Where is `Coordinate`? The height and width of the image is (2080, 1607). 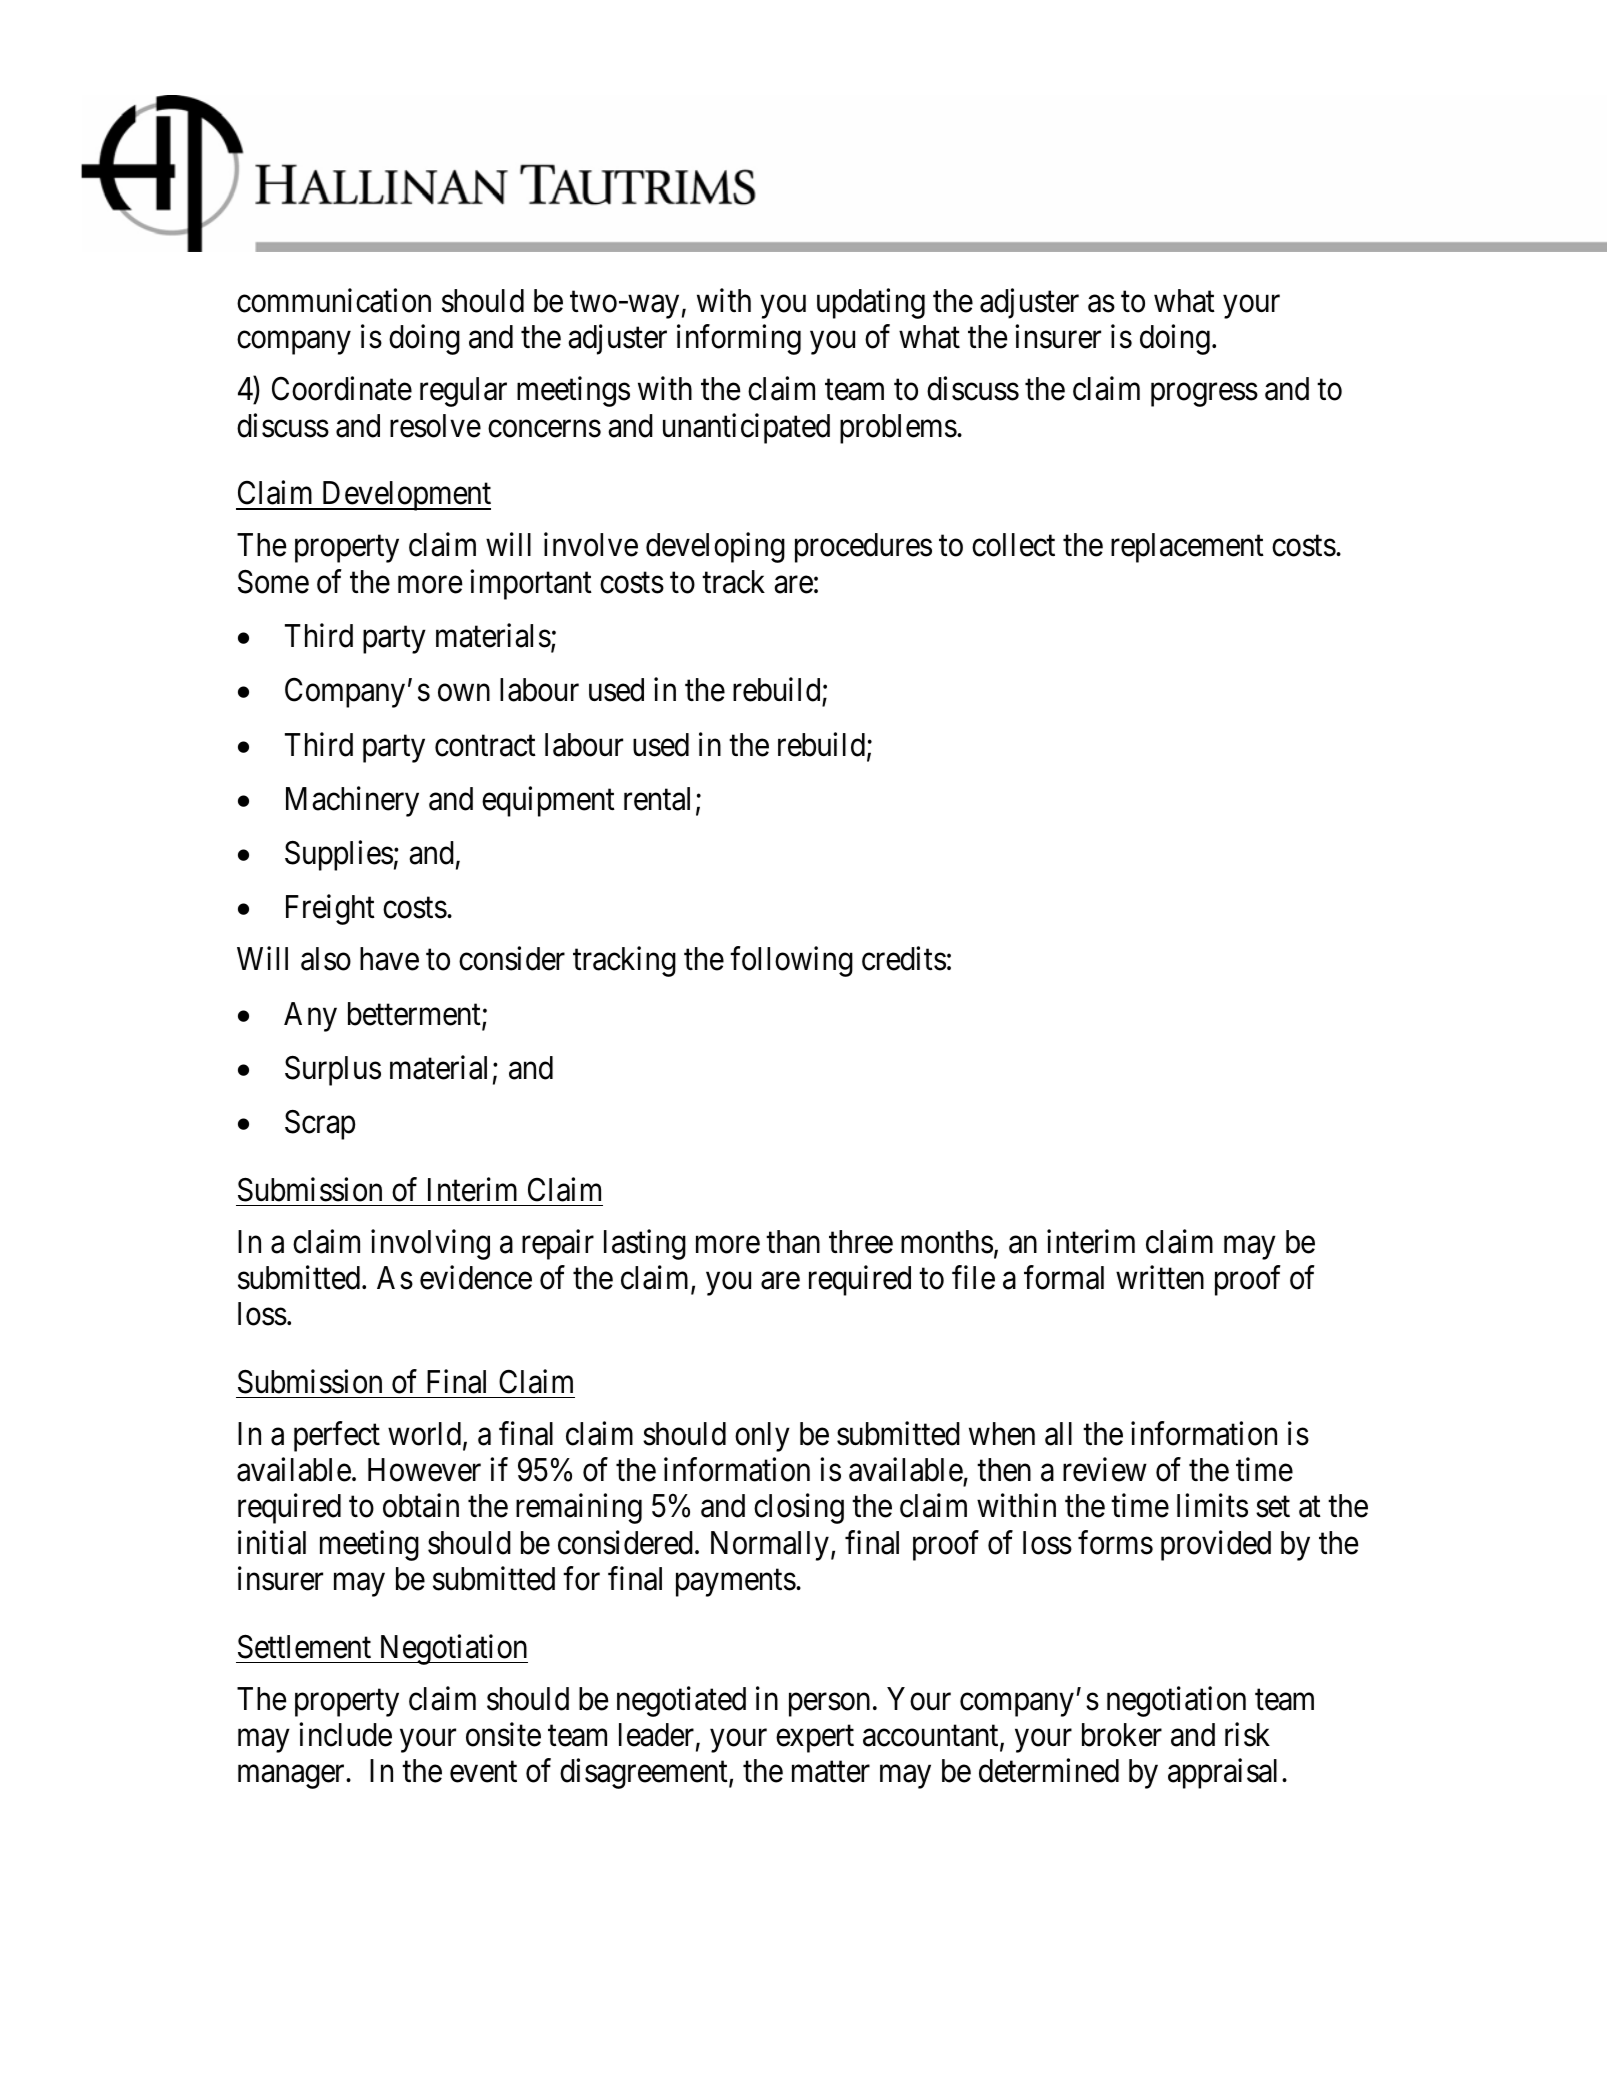 Coordinate is located at coordinates (342, 389).
